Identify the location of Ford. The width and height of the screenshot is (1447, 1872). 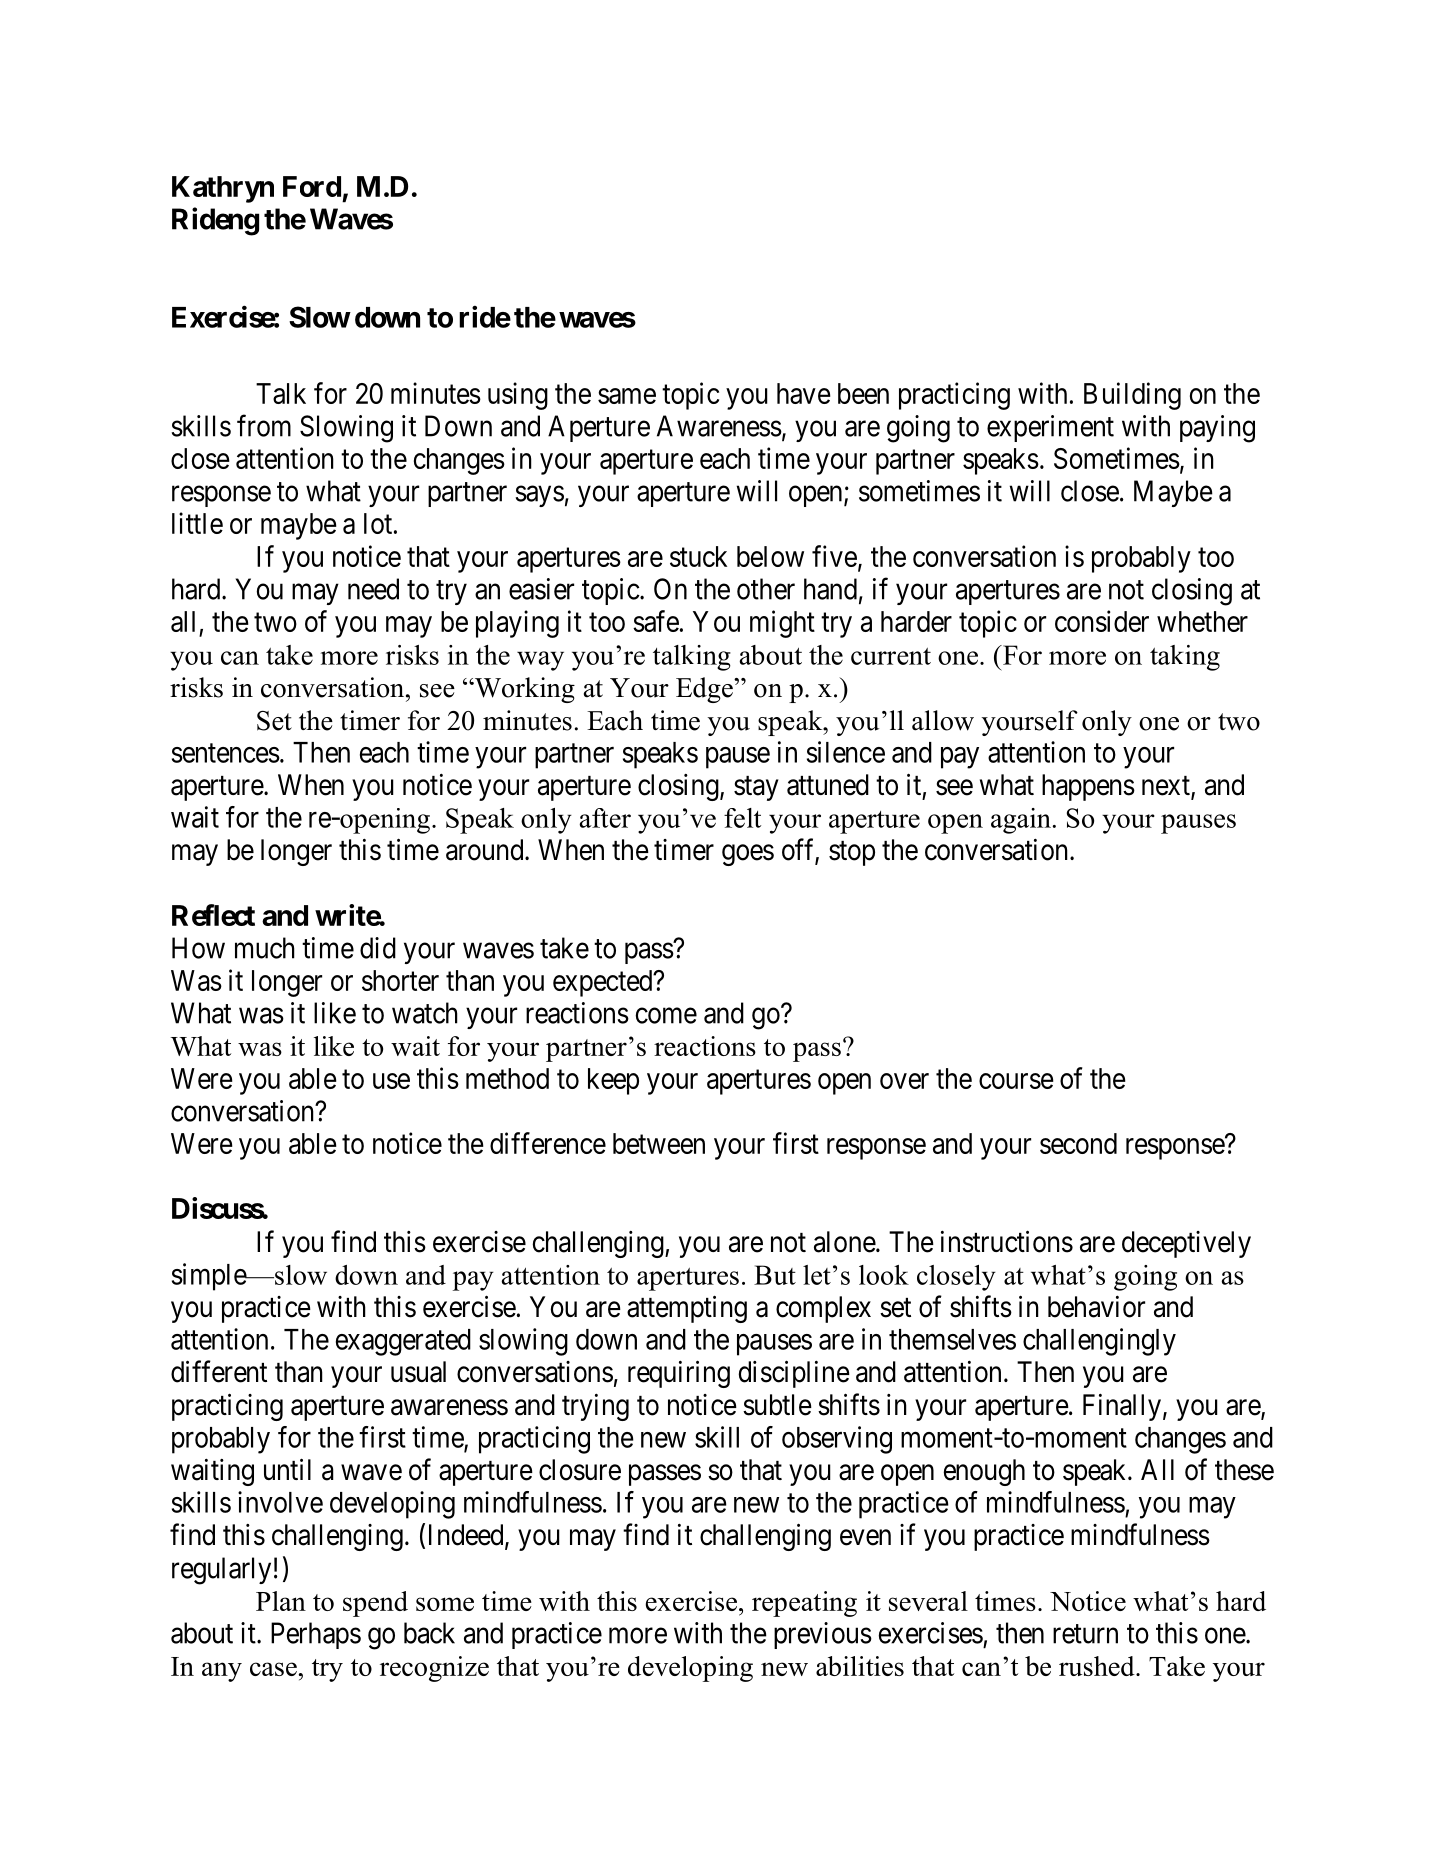
(312, 186).
